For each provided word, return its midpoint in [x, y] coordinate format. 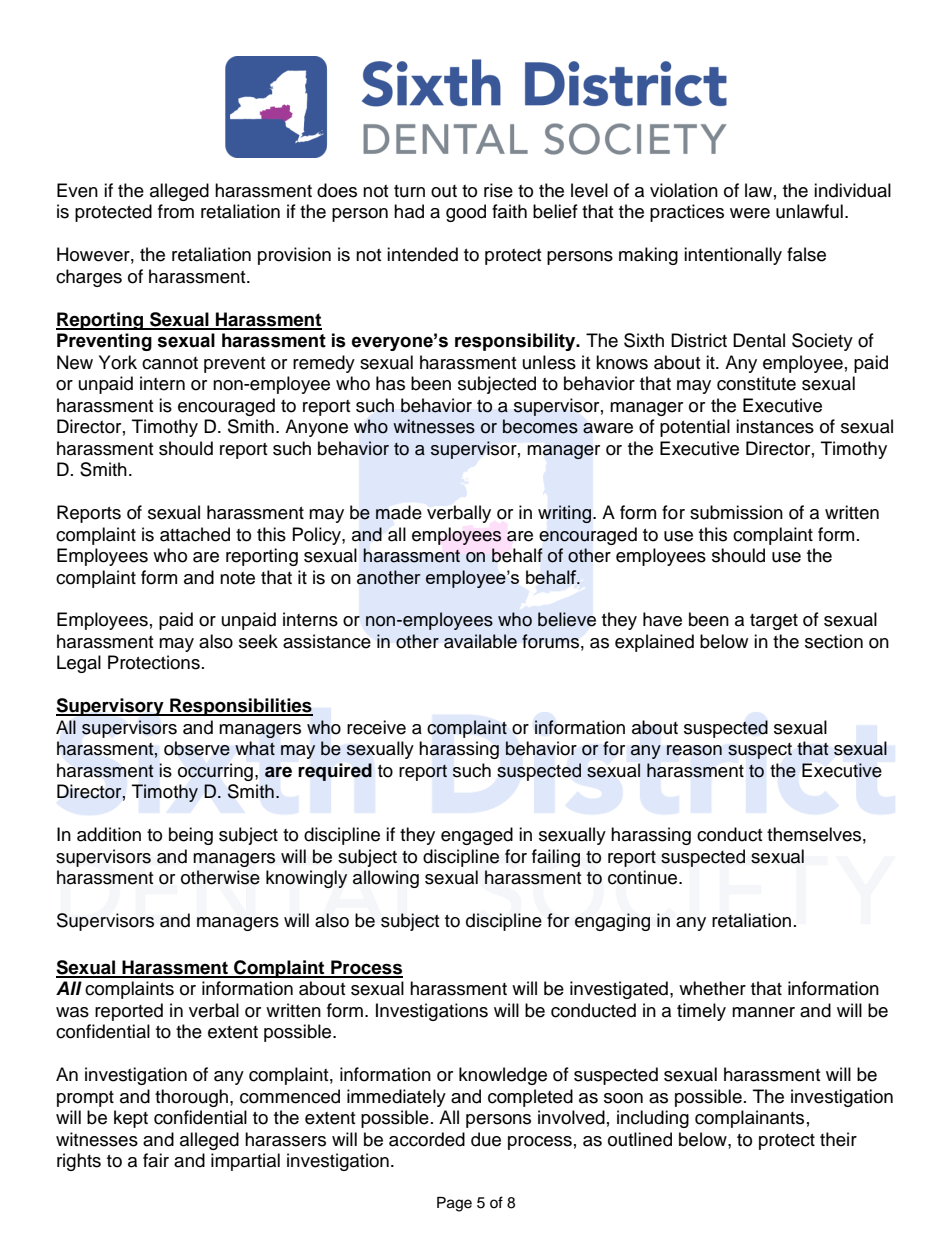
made [399, 512]
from [176, 211]
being [191, 836]
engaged [477, 836]
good [466, 213]
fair [156, 1160]
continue [644, 877]
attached [195, 534]
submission [736, 512]
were [750, 213]
